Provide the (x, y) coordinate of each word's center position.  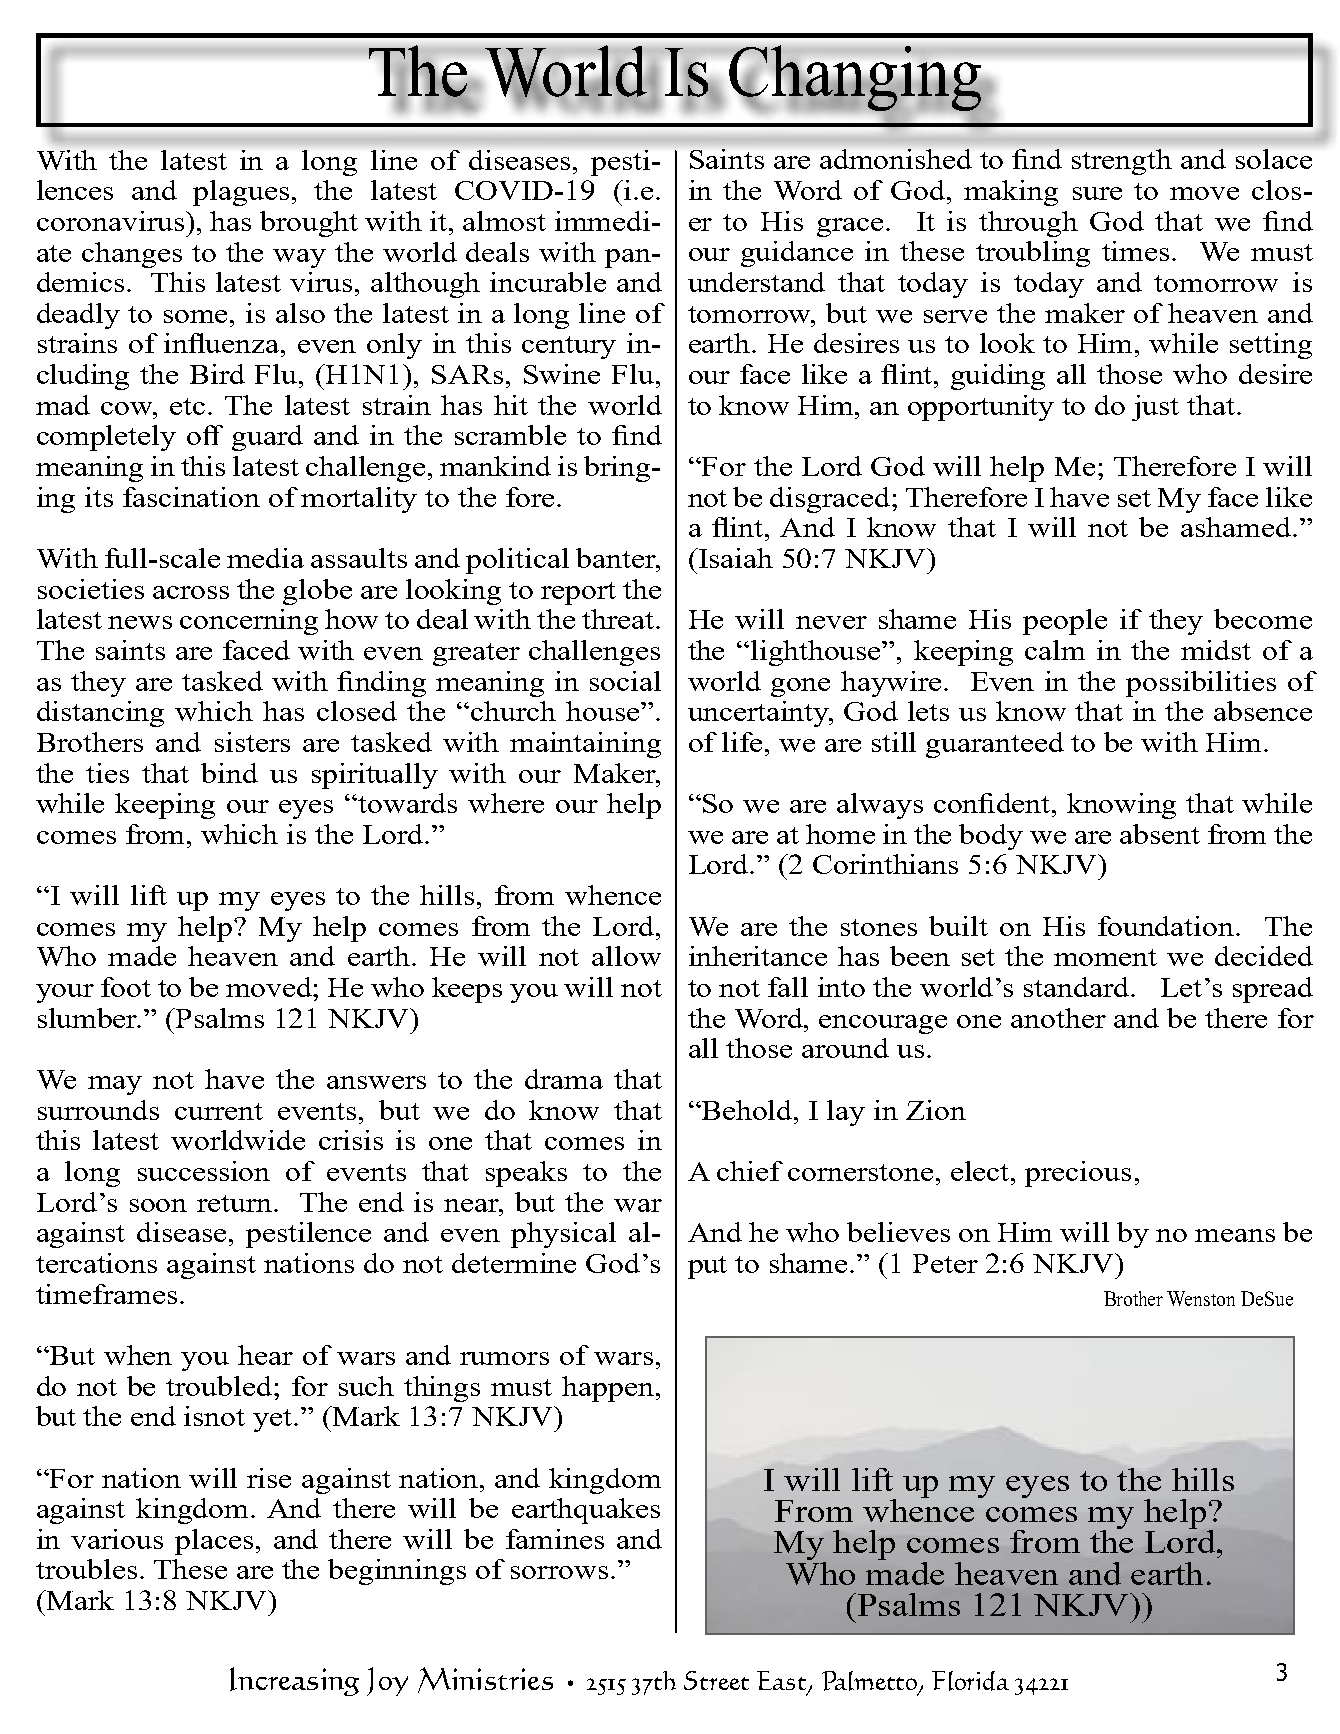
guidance (797, 254)
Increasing (294, 1681)
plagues (241, 193)
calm (1055, 650)
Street (716, 1680)
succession (204, 1171)
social (625, 681)
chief (750, 1171)
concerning (249, 622)
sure (1097, 193)
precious (1078, 1174)
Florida (970, 1681)
